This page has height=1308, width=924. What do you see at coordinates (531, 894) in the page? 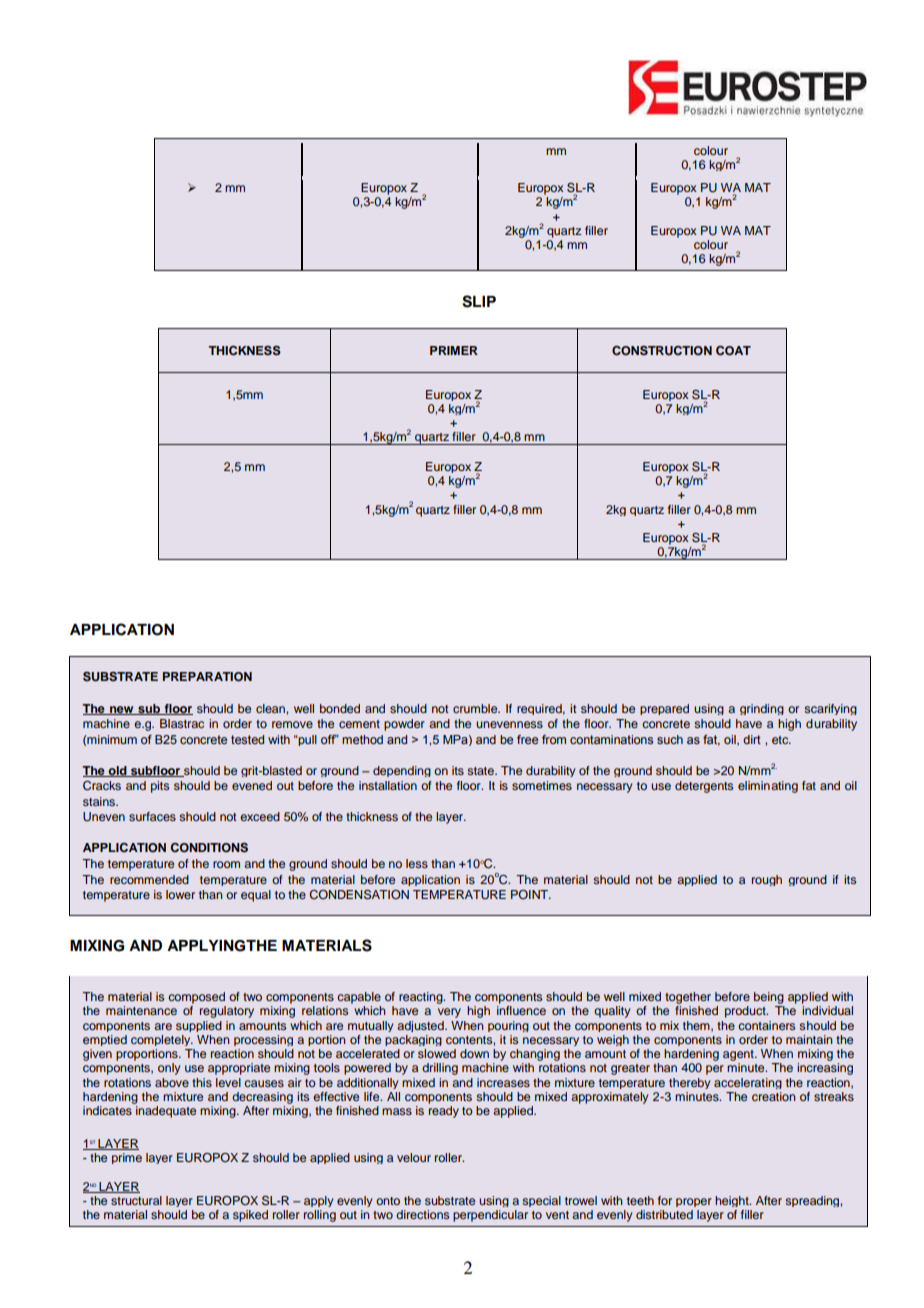
I see `POINT` at bounding box center [531, 894].
